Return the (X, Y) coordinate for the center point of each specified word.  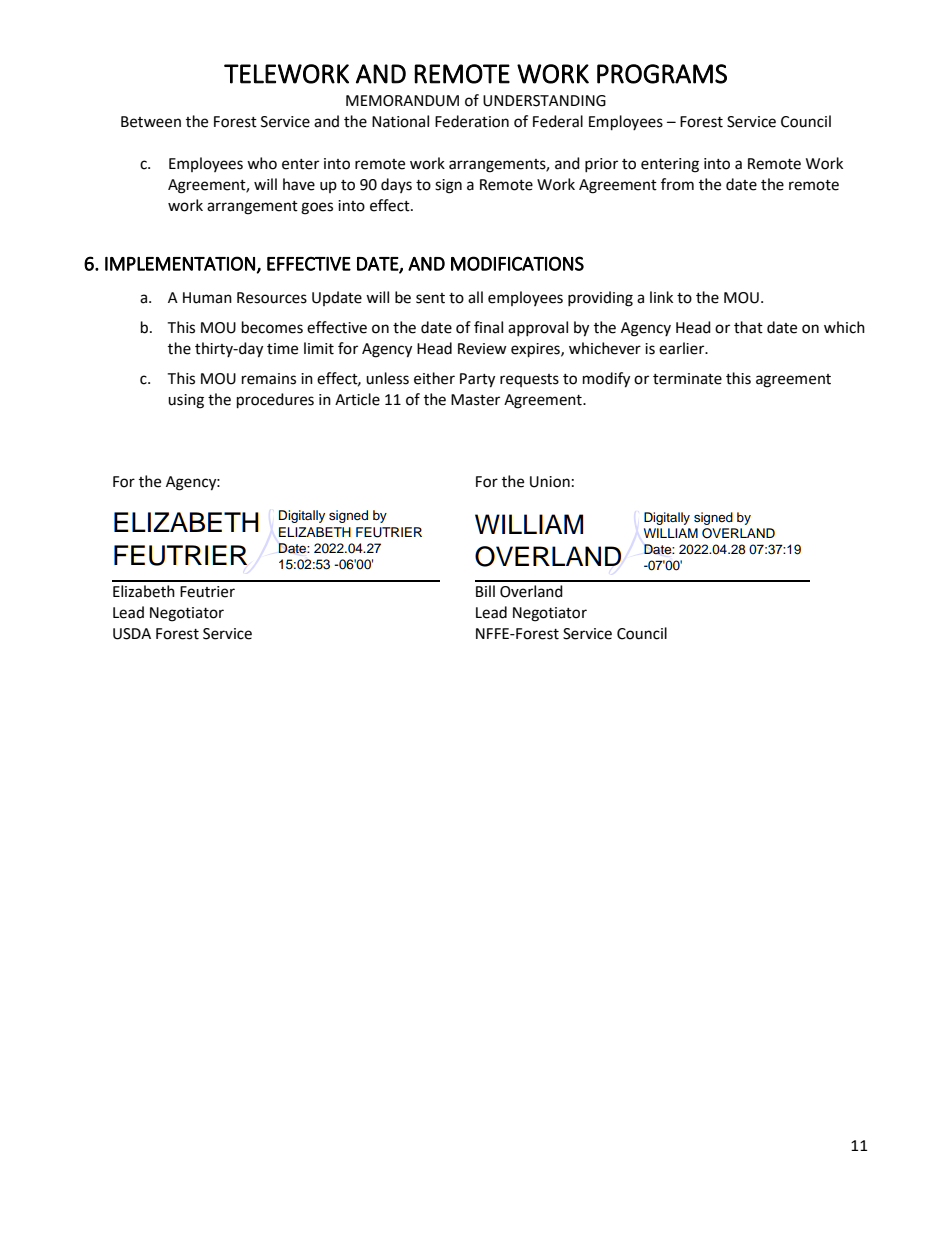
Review (482, 349)
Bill (485, 591)
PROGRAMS (662, 74)
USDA (132, 634)
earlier (683, 348)
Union (550, 482)
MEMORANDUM (402, 101)
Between (151, 122)
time (282, 349)
